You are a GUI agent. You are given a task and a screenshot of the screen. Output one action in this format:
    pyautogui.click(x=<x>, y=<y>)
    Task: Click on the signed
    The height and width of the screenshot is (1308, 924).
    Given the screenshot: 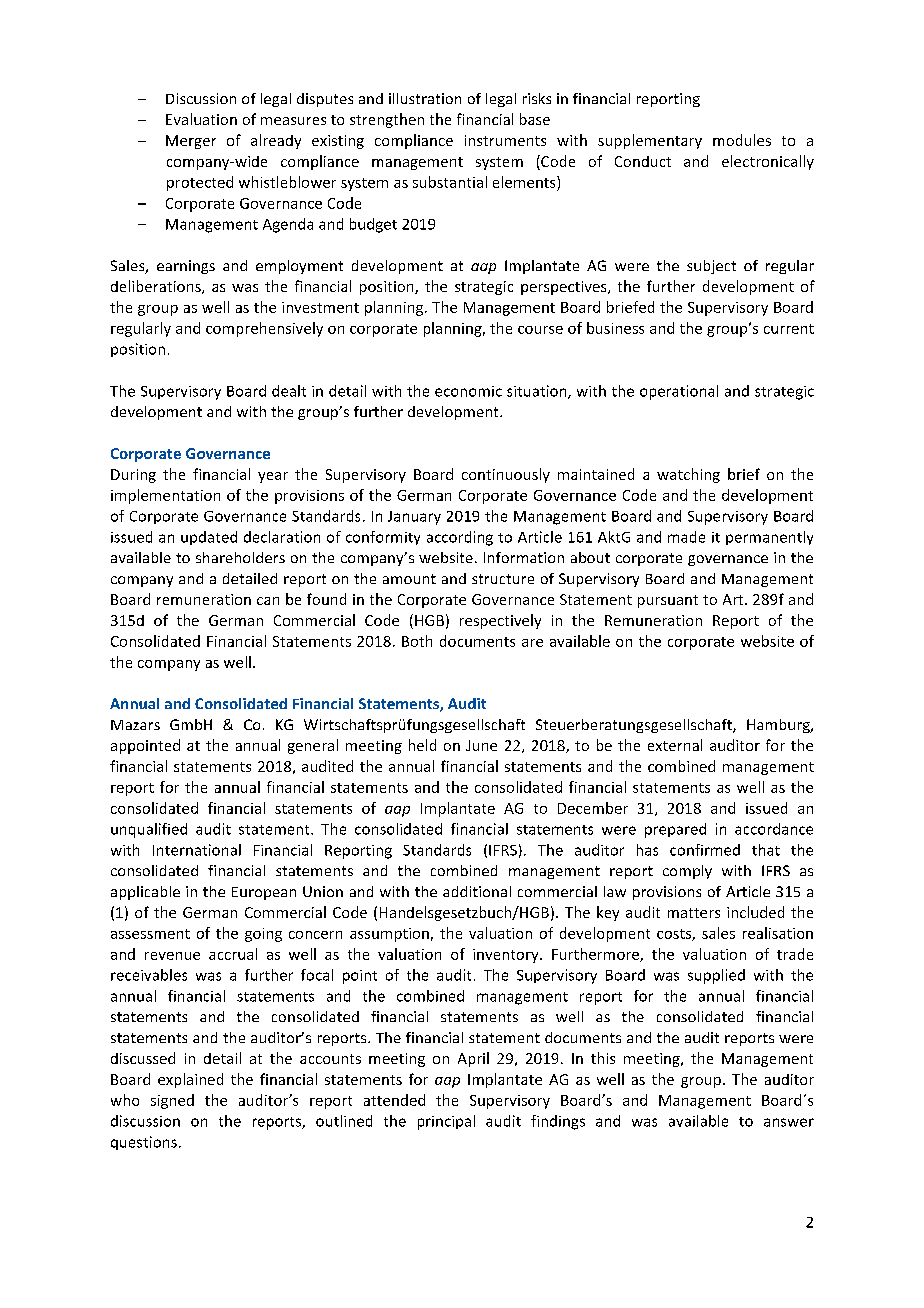 What is the action you would take?
    pyautogui.click(x=172, y=1101)
